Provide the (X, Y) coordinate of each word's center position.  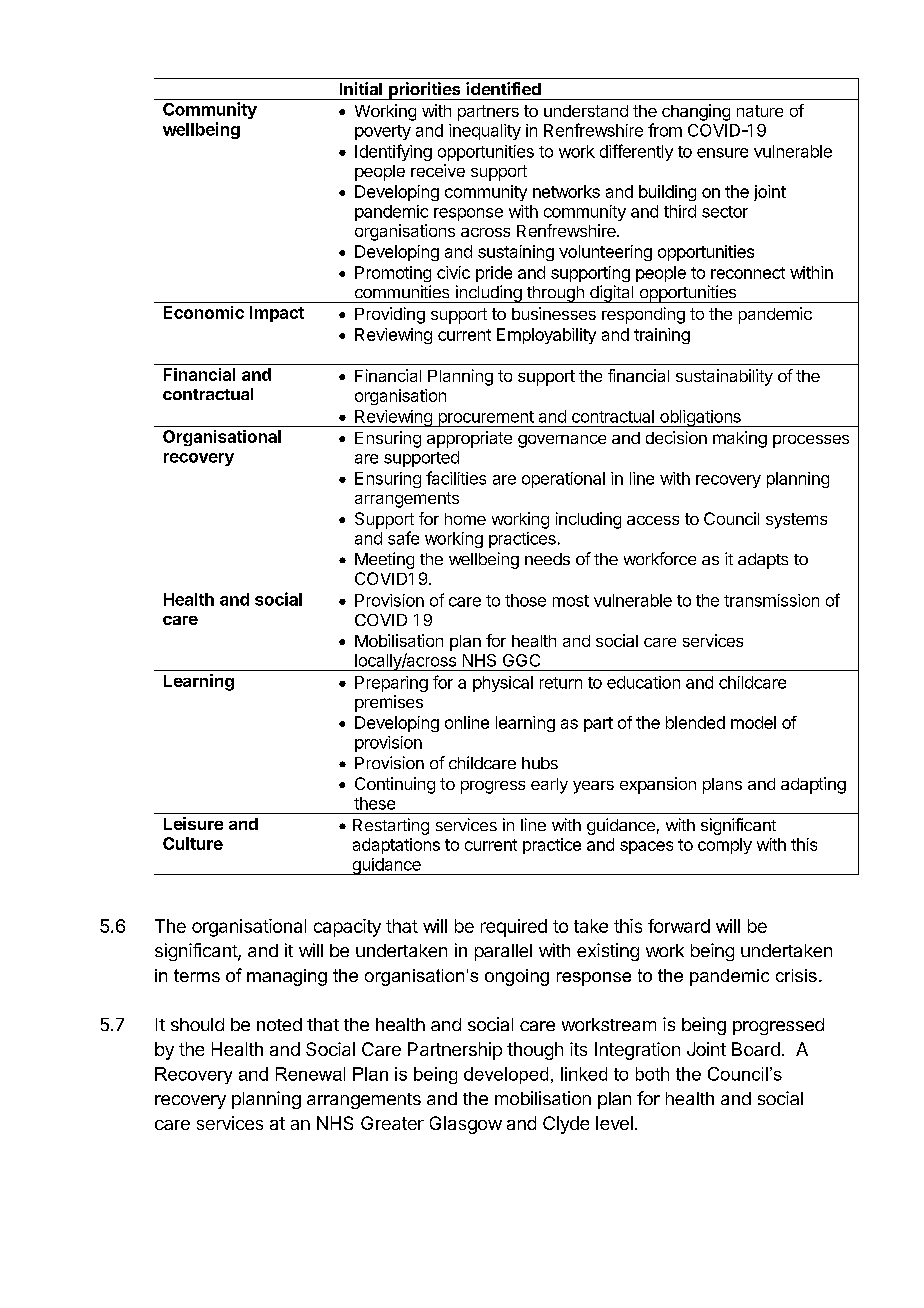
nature (760, 111)
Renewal (310, 1074)
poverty (383, 132)
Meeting (384, 560)
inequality (485, 132)
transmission (771, 600)
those (525, 600)
